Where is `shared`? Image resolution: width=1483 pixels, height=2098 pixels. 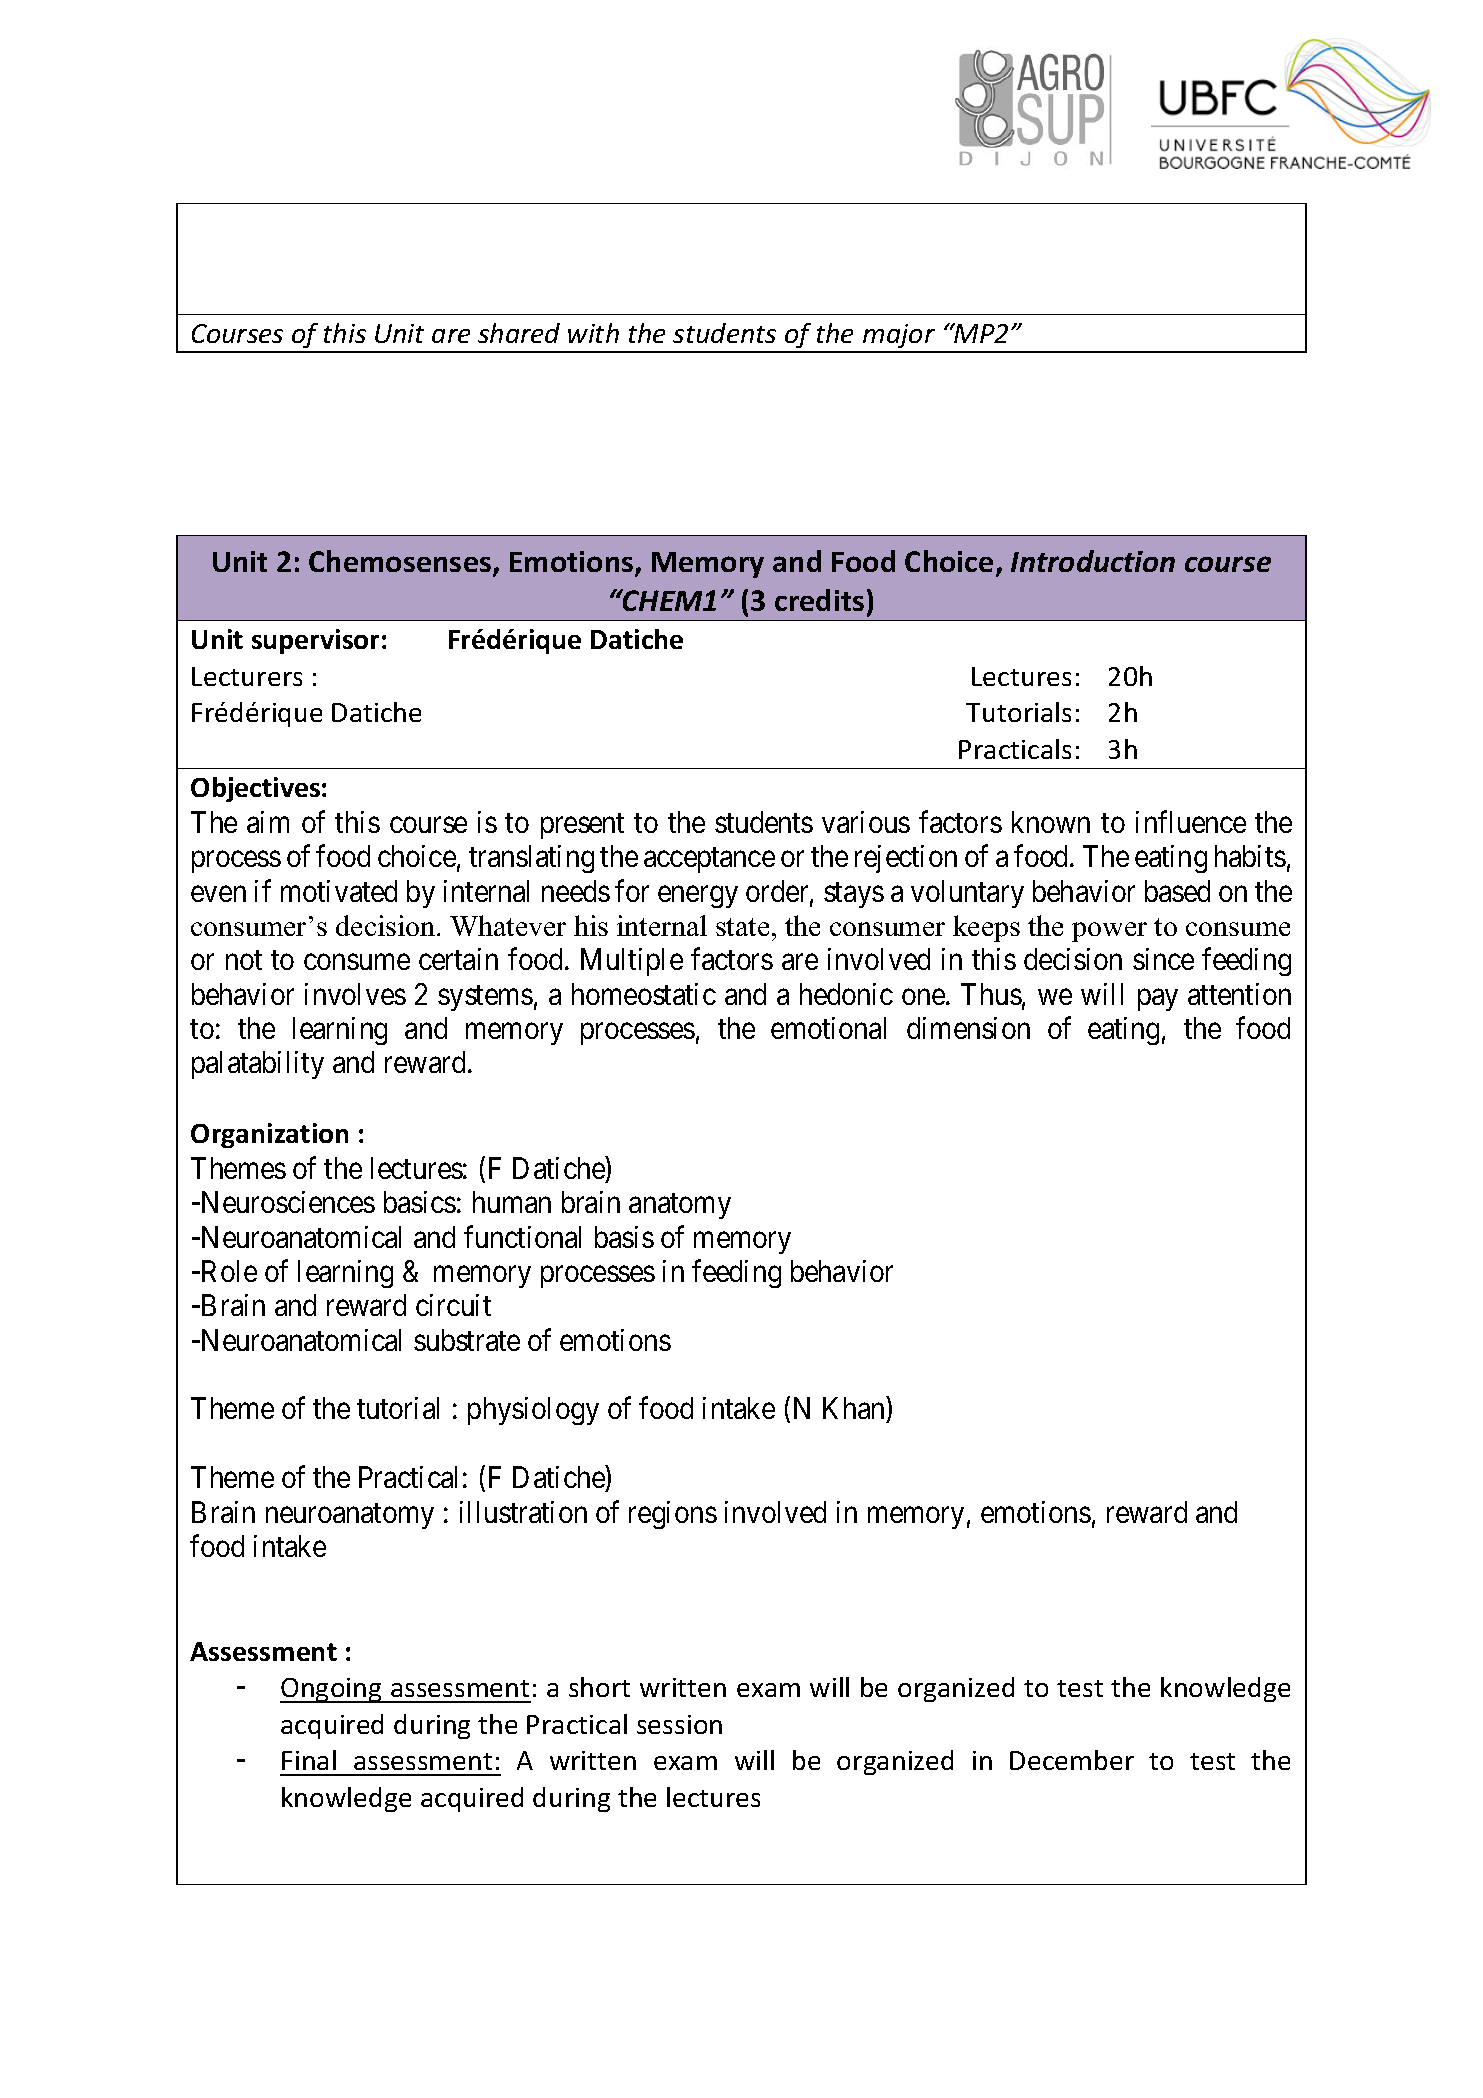
shared is located at coordinates (519, 333).
